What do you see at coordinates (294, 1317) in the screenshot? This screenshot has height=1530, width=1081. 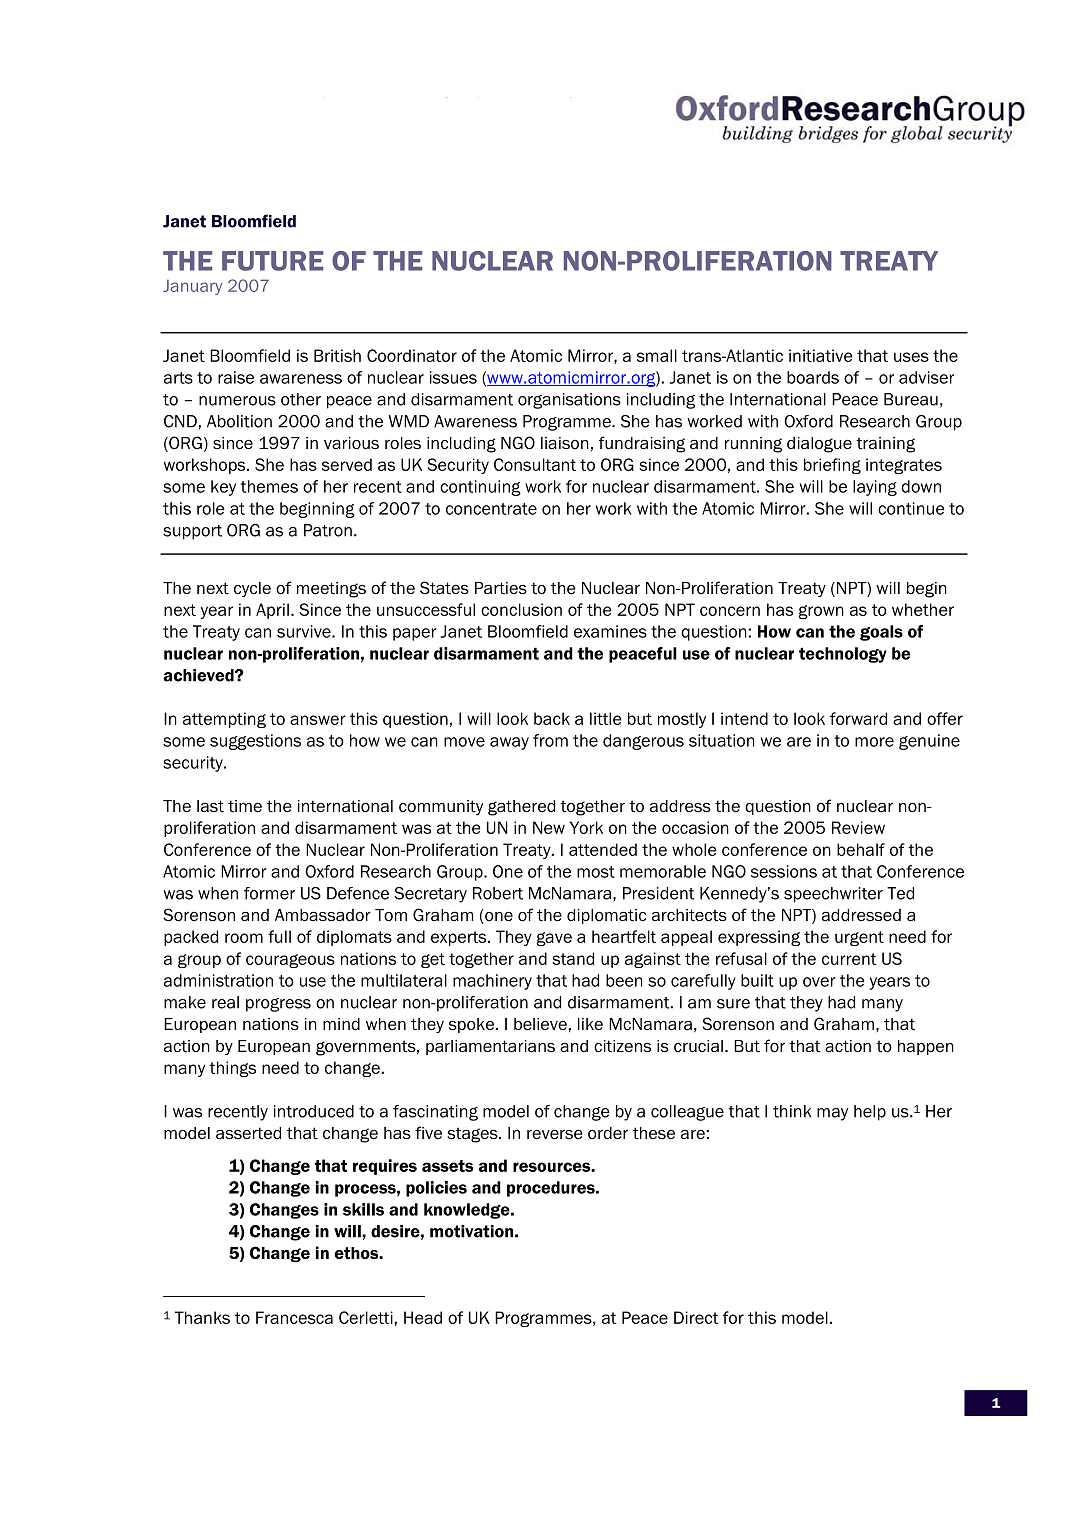 I see `Francesca` at bounding box center [294, 1317].
